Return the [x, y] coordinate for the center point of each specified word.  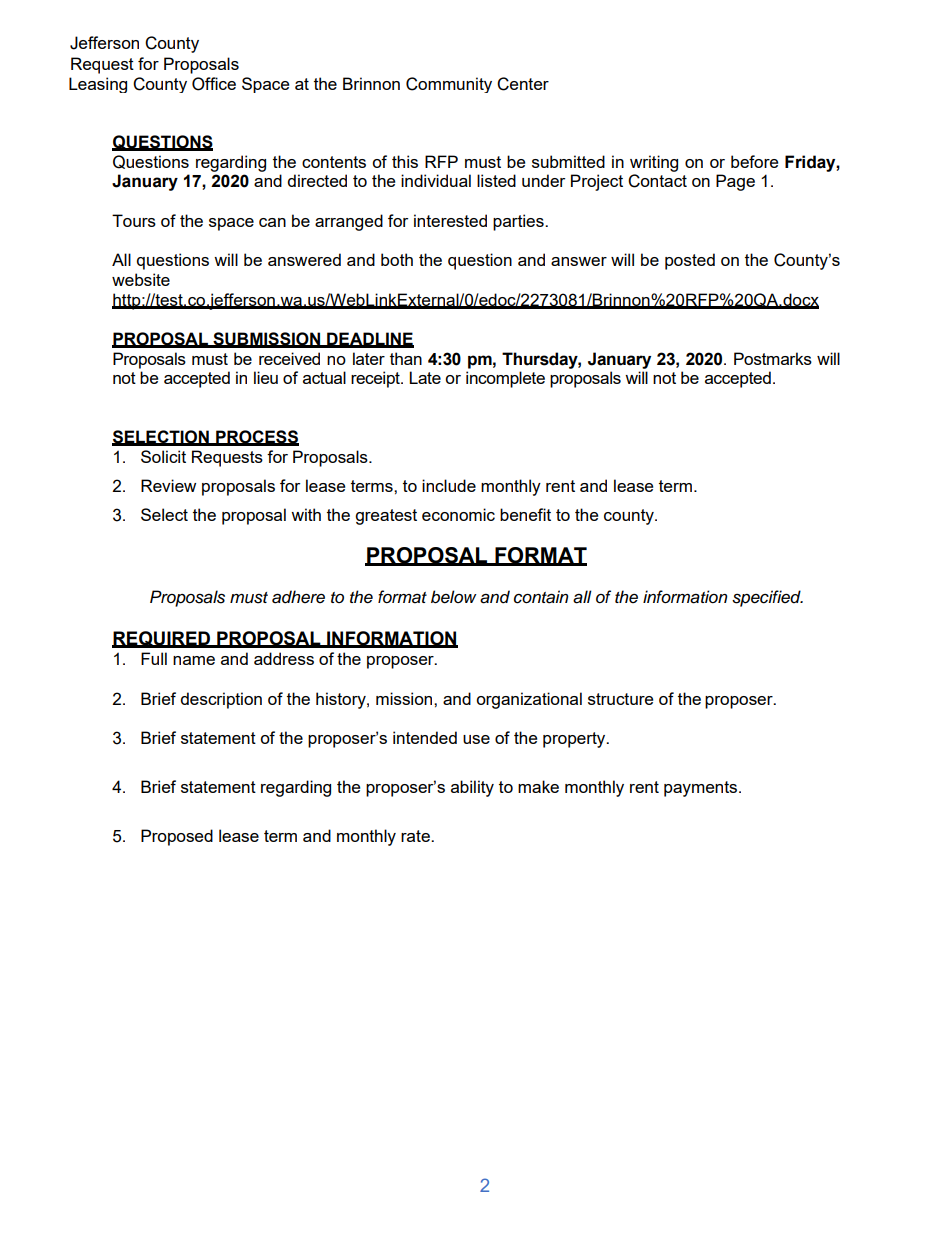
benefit [525, 514]
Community [449, 85]
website [141, 279]
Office [214, 84]
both [397, 259]
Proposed [177, 837]
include [449, 485]
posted [690, 261]
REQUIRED [162, 639]
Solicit [163, 456]
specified [767, 598]
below [454, 597]
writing [654, 163]
